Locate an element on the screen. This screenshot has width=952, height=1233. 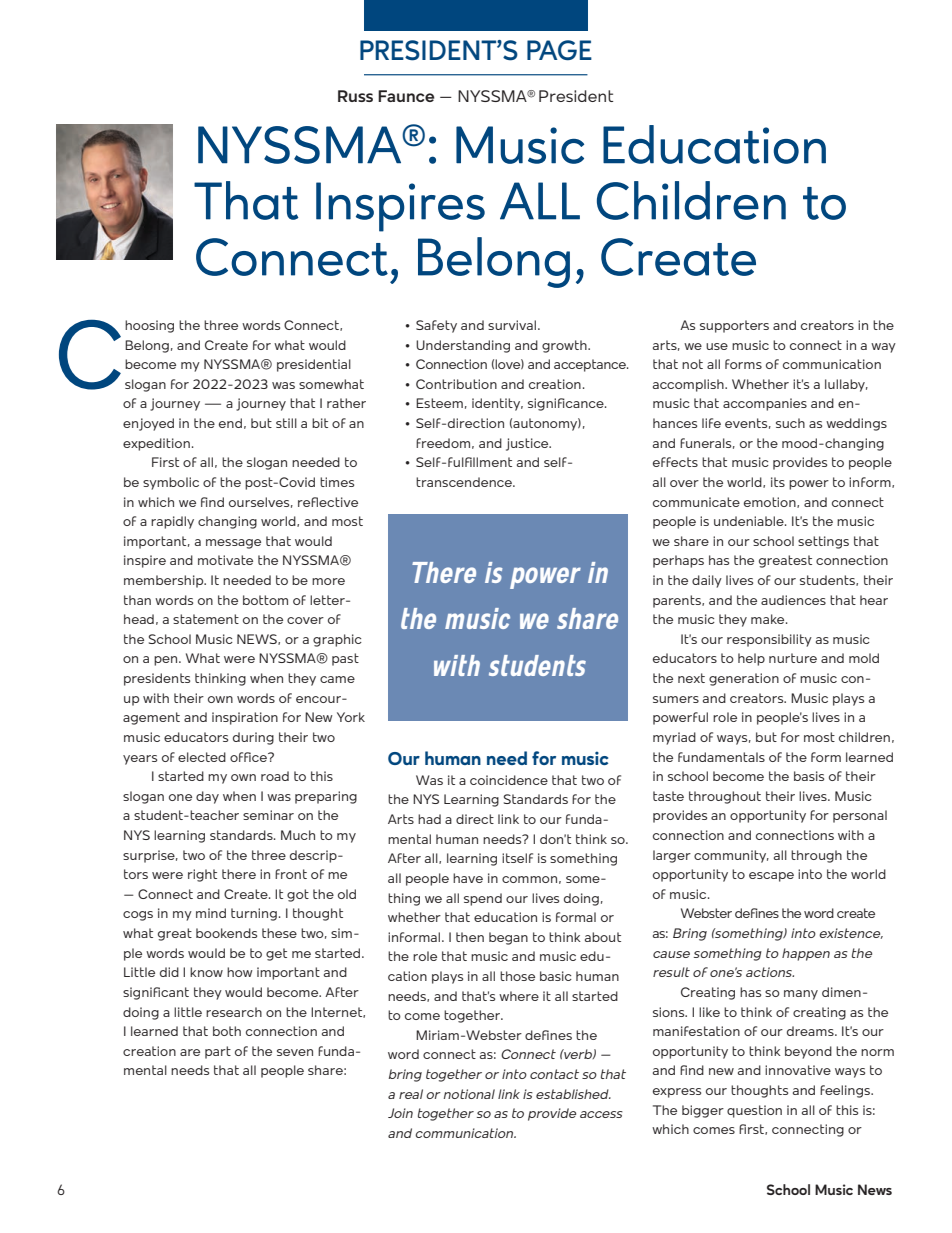
part is located at coordinates (218, 1052).
